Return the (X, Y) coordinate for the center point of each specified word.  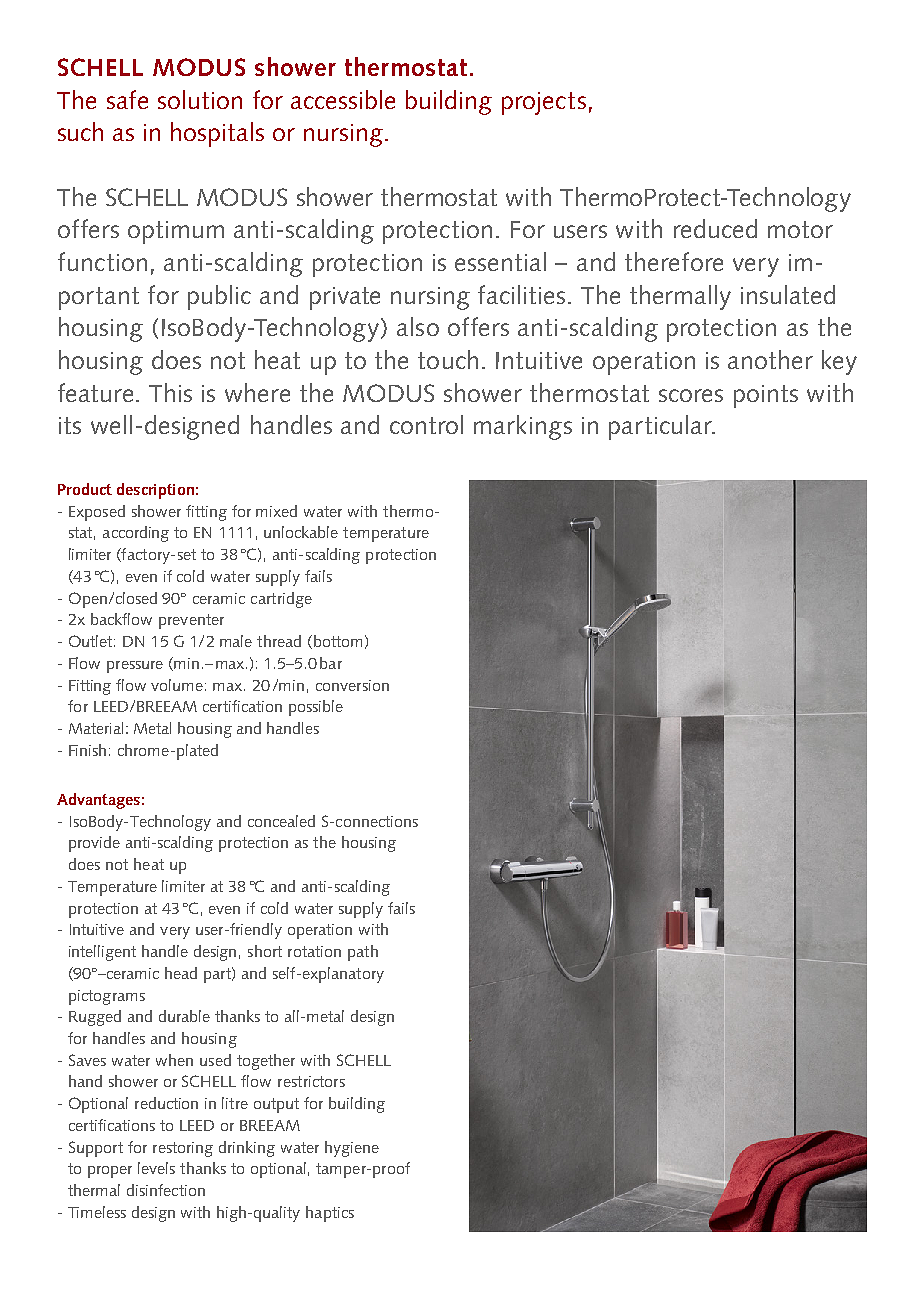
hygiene (352, 1149)
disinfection (166, 1190)
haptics (330, 1214)
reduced (715, 228)
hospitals (217, 134)
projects (544, 103)
